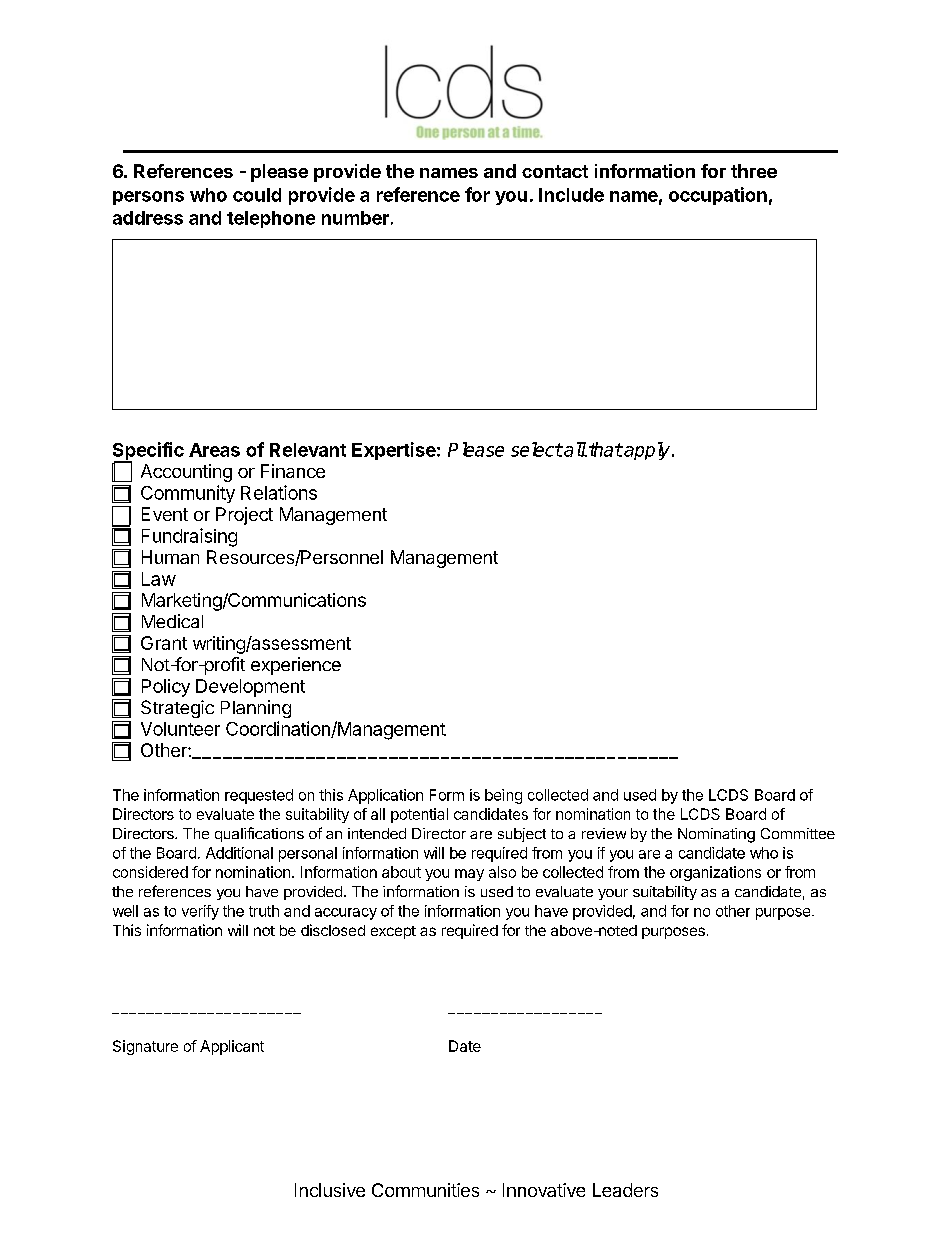 The height and width of the image is (1233, 952). I want to click on Communities, so click(425, 1190).
